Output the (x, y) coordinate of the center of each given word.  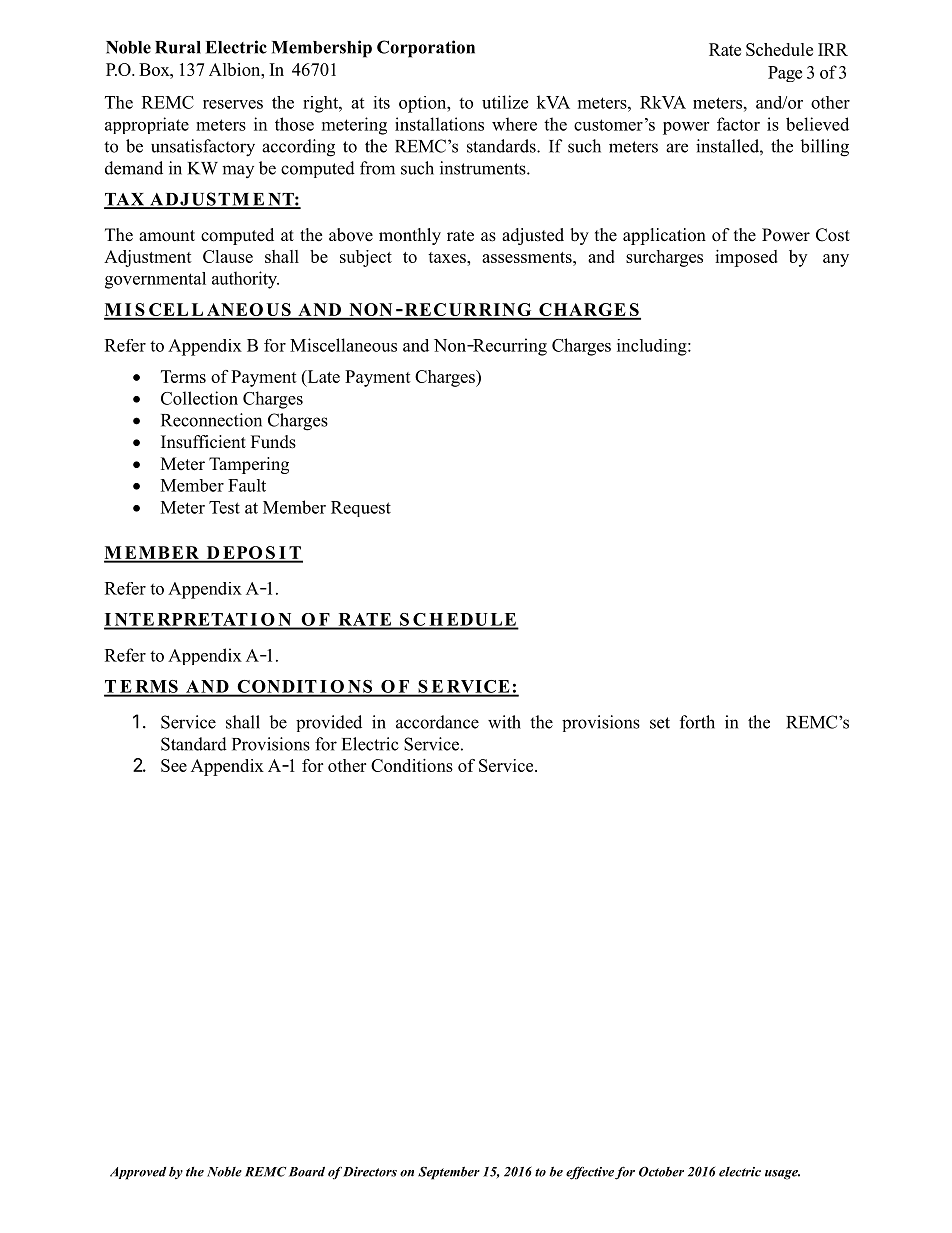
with (504, 722)
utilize (505, 102)
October (661, 1171)
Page (785, 74)
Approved (138, 1173)
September (449, 1173)
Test (224, 507)
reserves (233, 104)
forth (697, 722)
